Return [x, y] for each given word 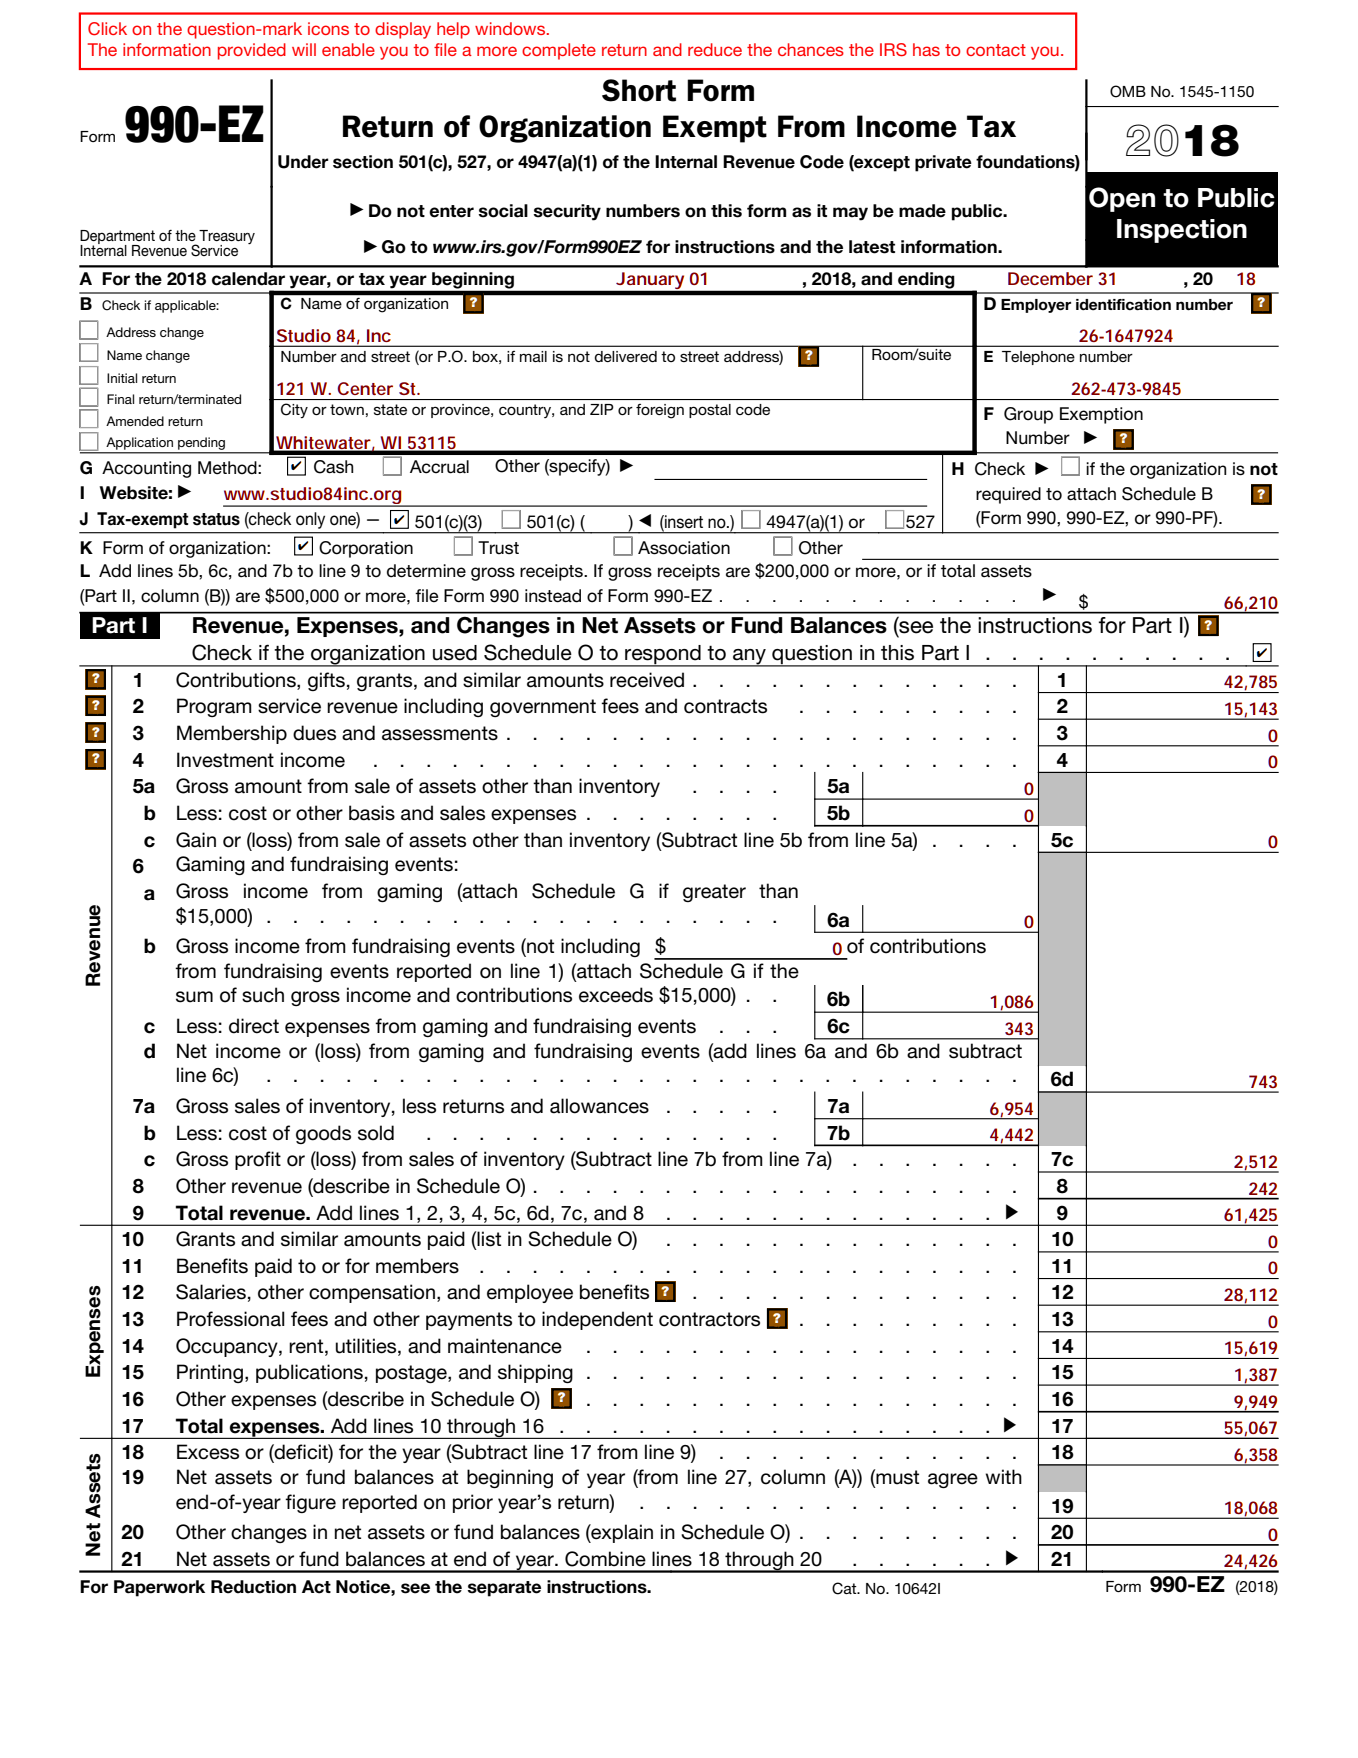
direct [254, 1026]
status [216, 519]
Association [684, 548]
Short [639, 90]
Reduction [253, 1587]
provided [252, 51]
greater [714, 893]
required [1008, 495]
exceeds [616, 995]
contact [996, 50]
